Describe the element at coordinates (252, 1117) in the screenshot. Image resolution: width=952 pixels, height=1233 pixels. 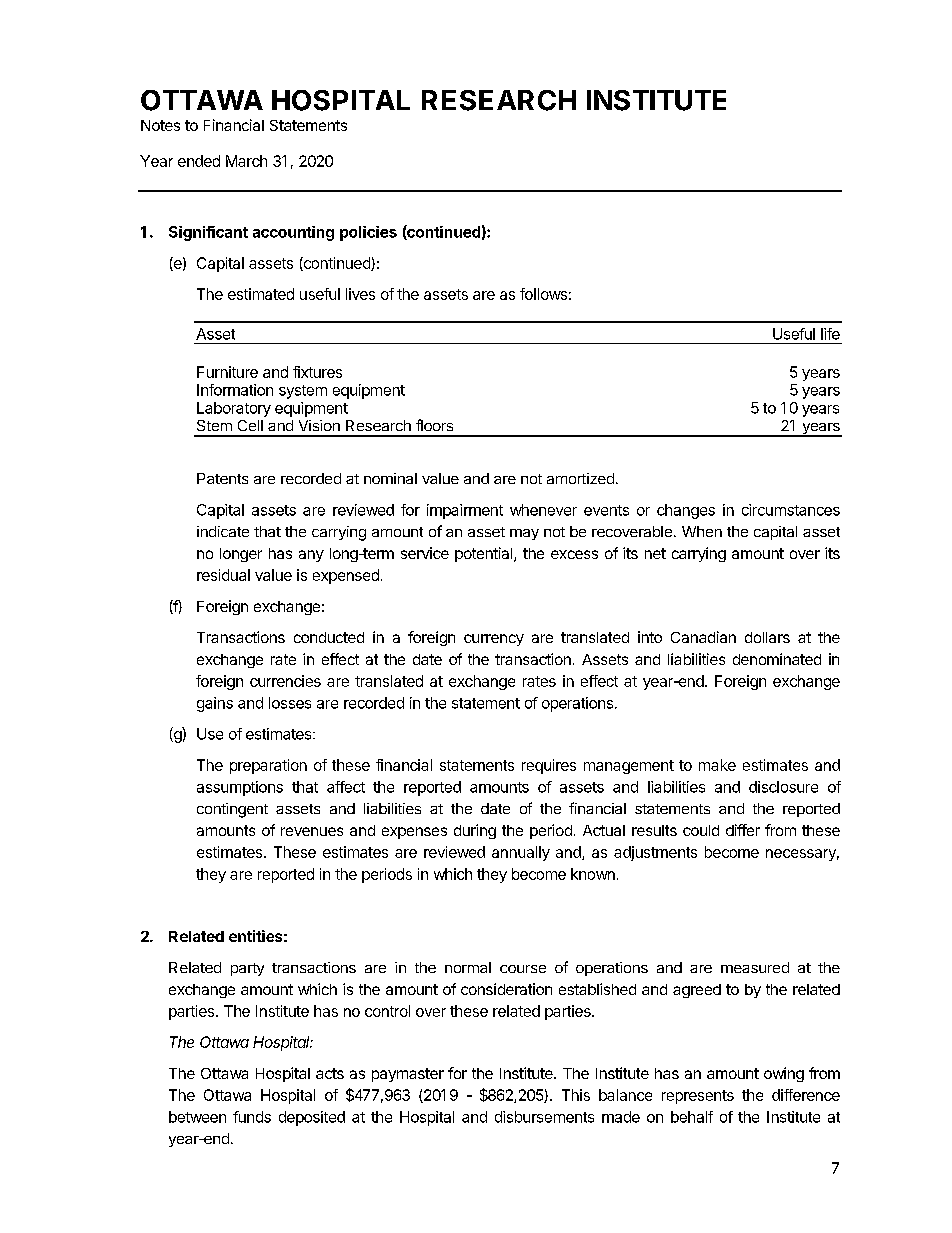
I see `funds` at that location.
